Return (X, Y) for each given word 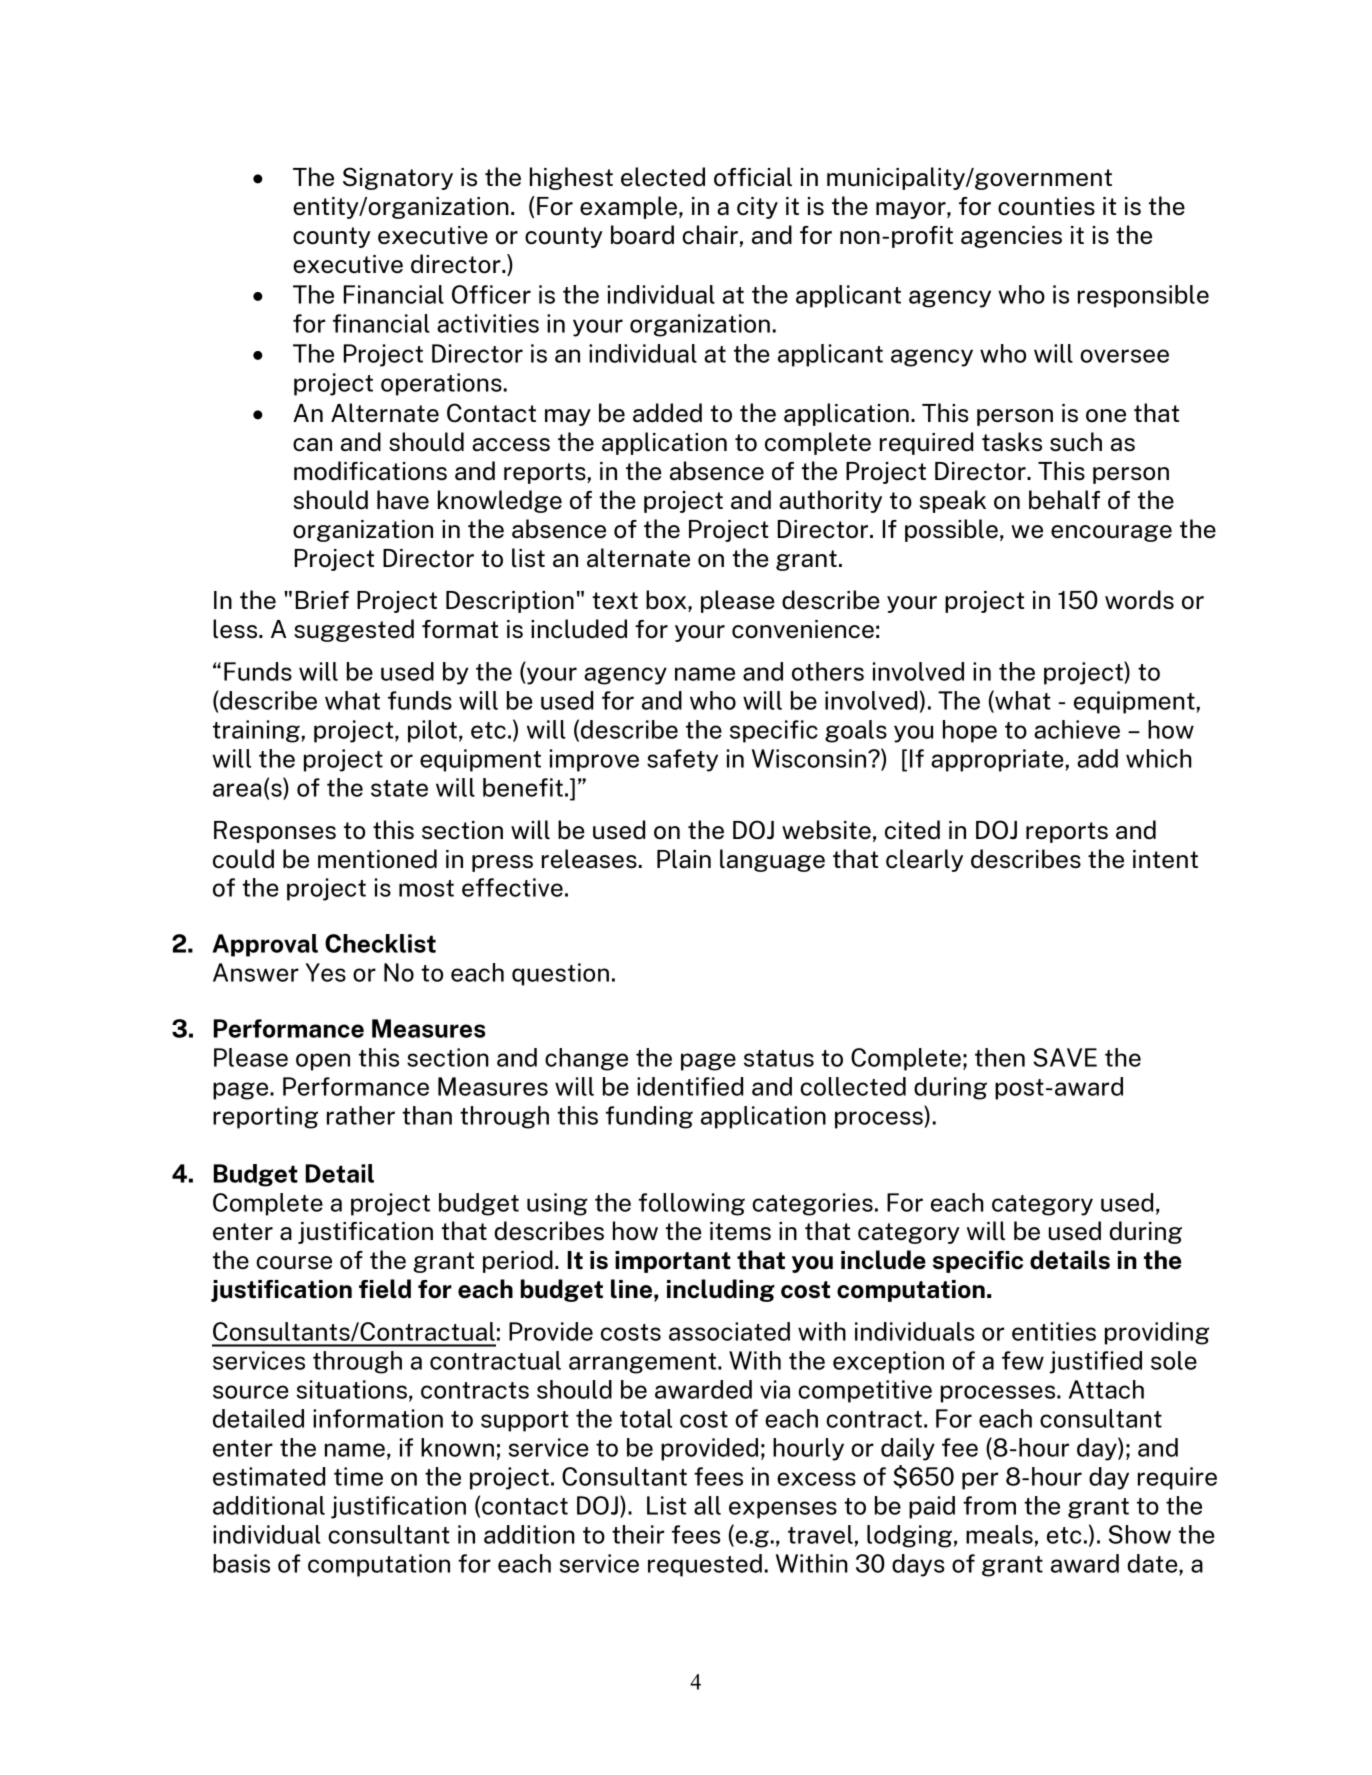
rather (361, 1115)
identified (690, 1086)
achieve (1077, 729)
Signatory (398, 178)
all (707, 1505)
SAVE (1065, 1057)
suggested (354, 630)
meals (999, 1534)
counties (1046, 206)
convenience (803, 629)
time (358, 1476)
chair (710, 235)
